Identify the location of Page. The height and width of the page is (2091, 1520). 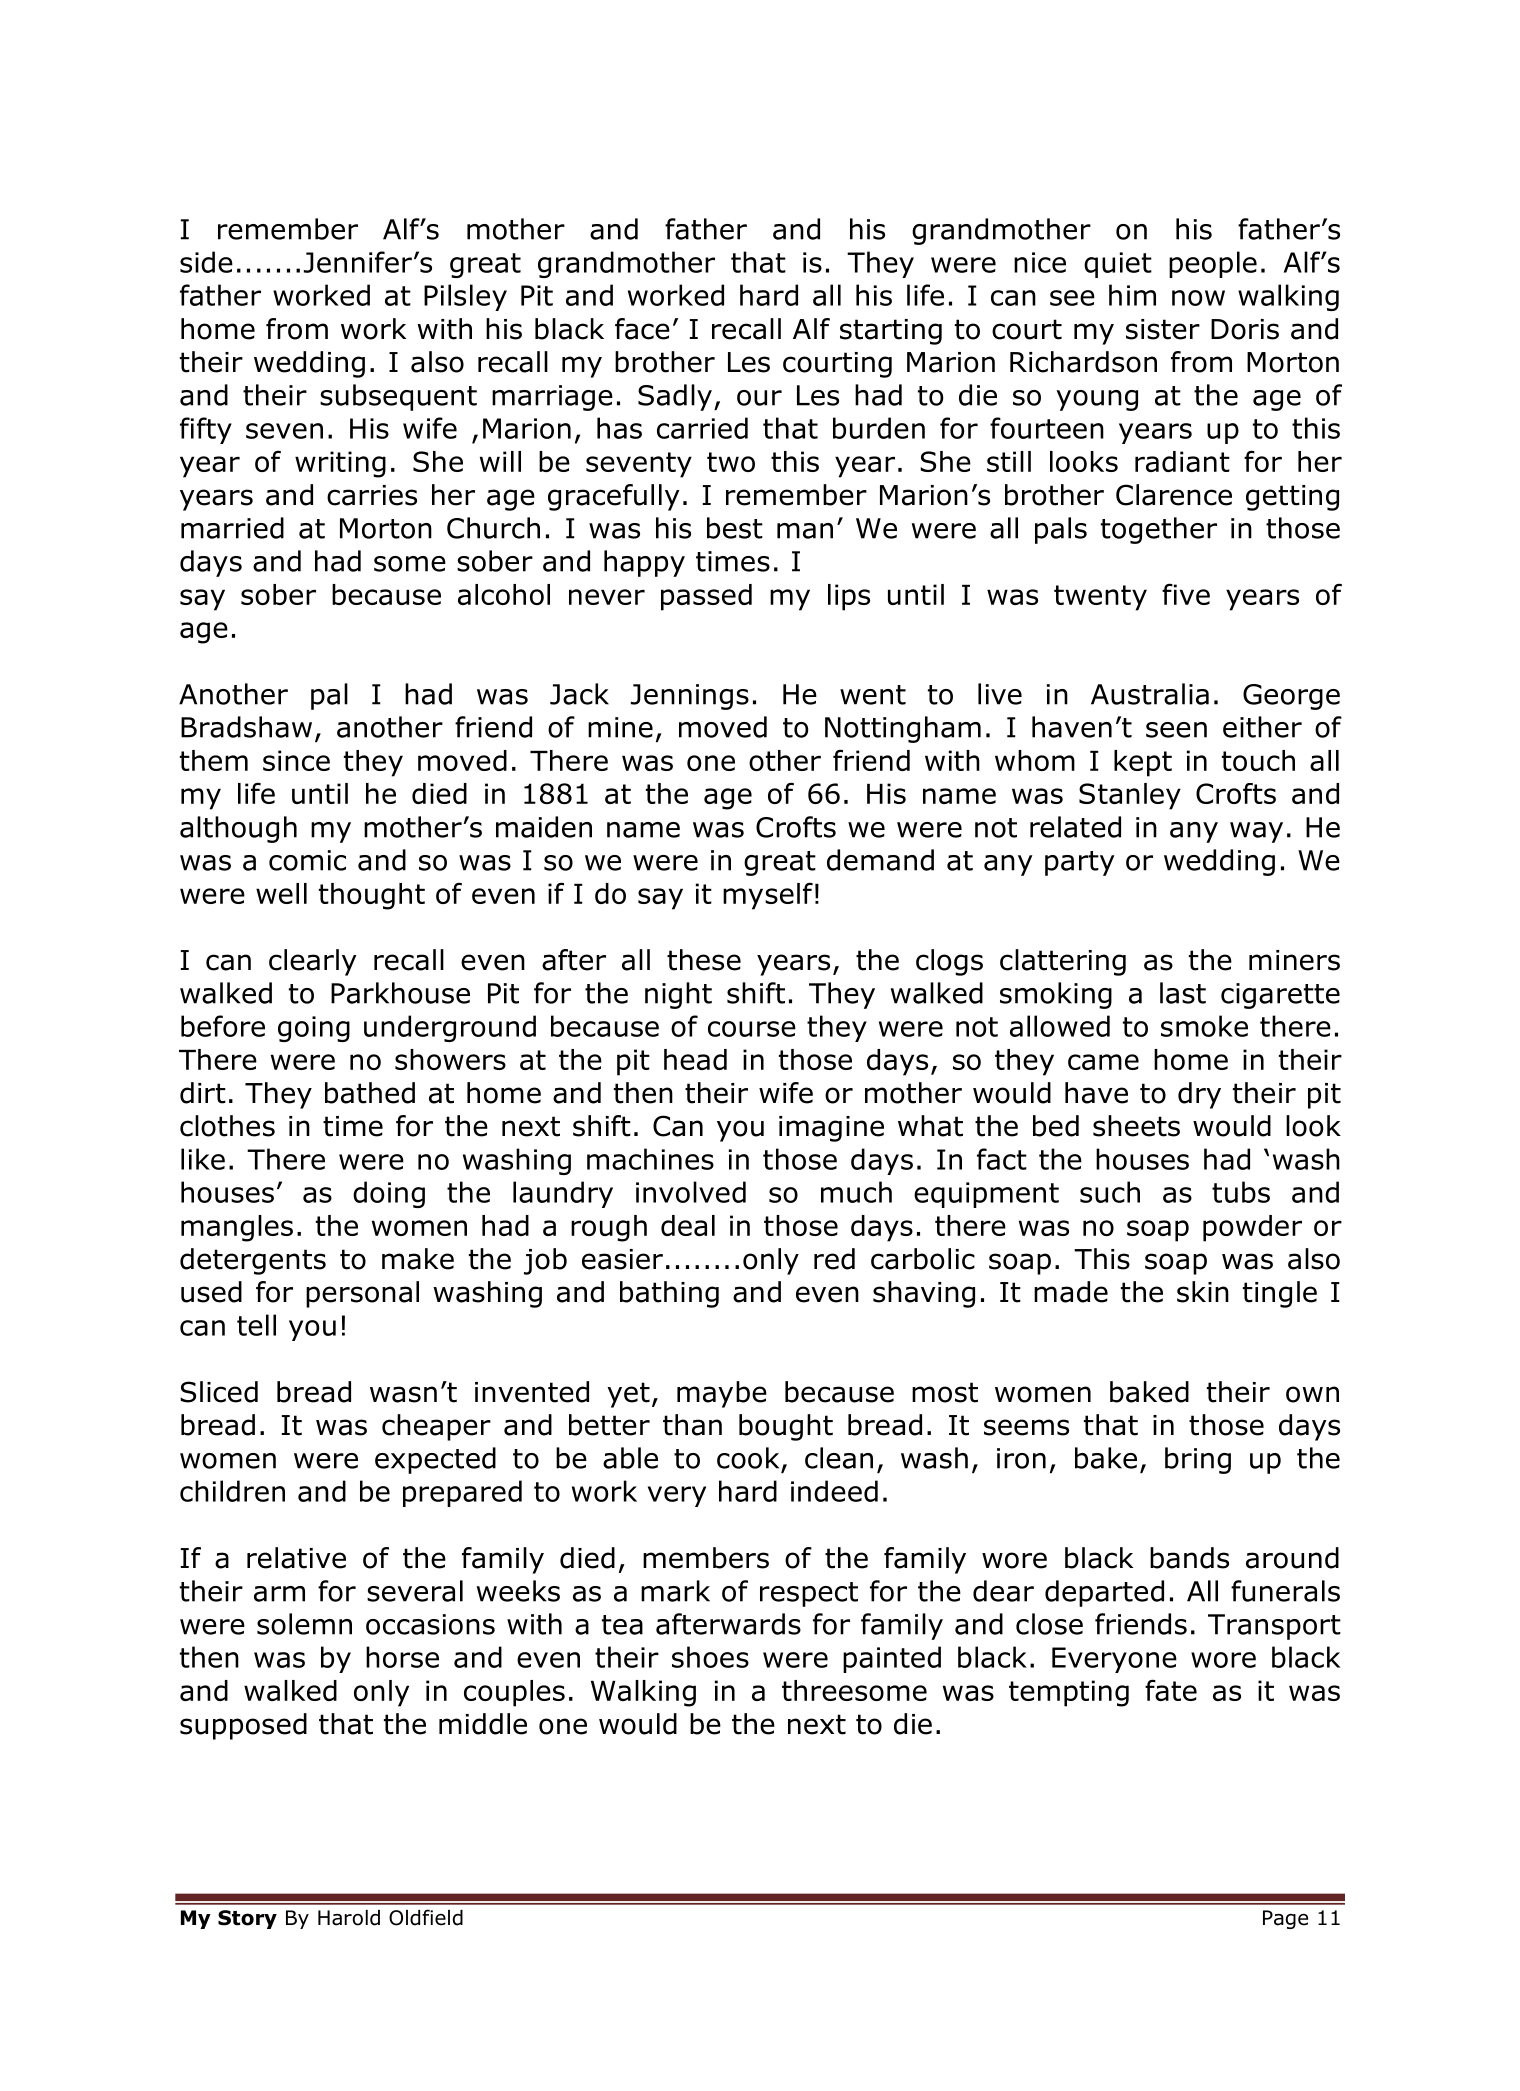
(1285, 1919).
